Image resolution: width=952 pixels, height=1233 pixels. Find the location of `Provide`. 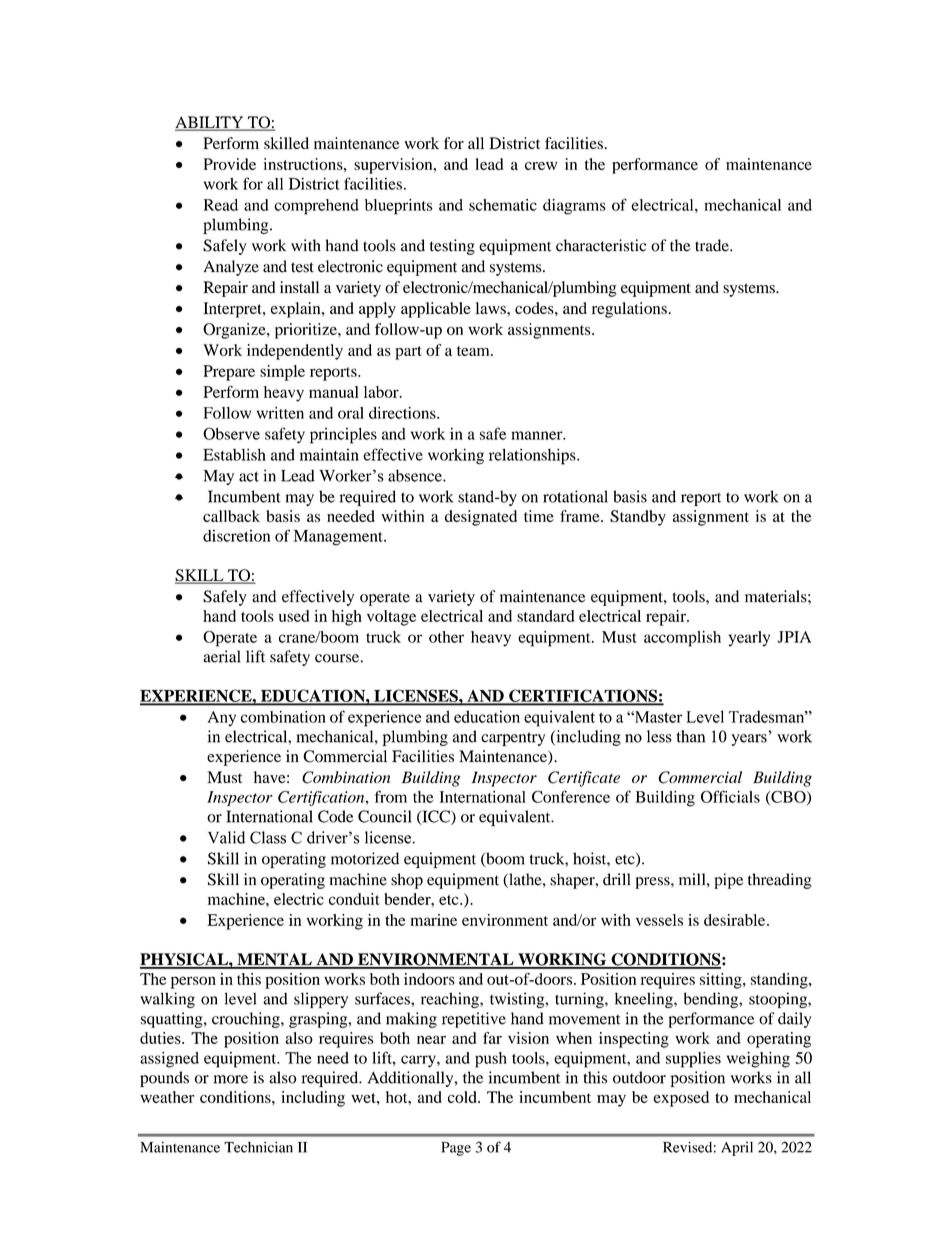

Provide is located at coordinates (230, 164).
